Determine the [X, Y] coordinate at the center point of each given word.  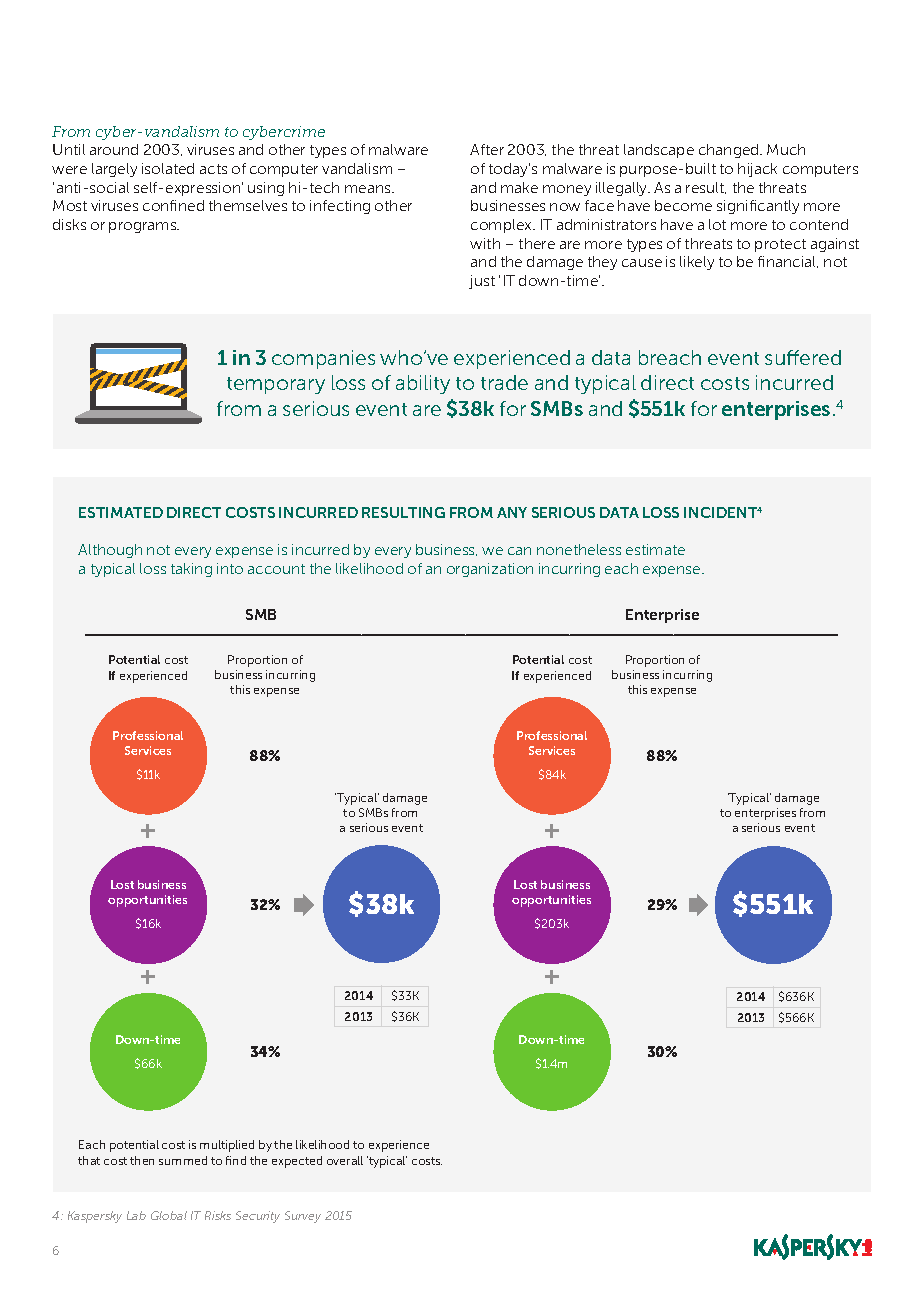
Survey [303, 1217]
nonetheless [579, 549]
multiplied [227, 1146]
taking [191, 570]
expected [297, 1162]
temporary [276, 385]
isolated [168, 168]
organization [490, 570]
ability [423, 384]
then [142, 1160]
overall [345, 1160]
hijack [757, 170]
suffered [803, 357]
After [487, 149]
